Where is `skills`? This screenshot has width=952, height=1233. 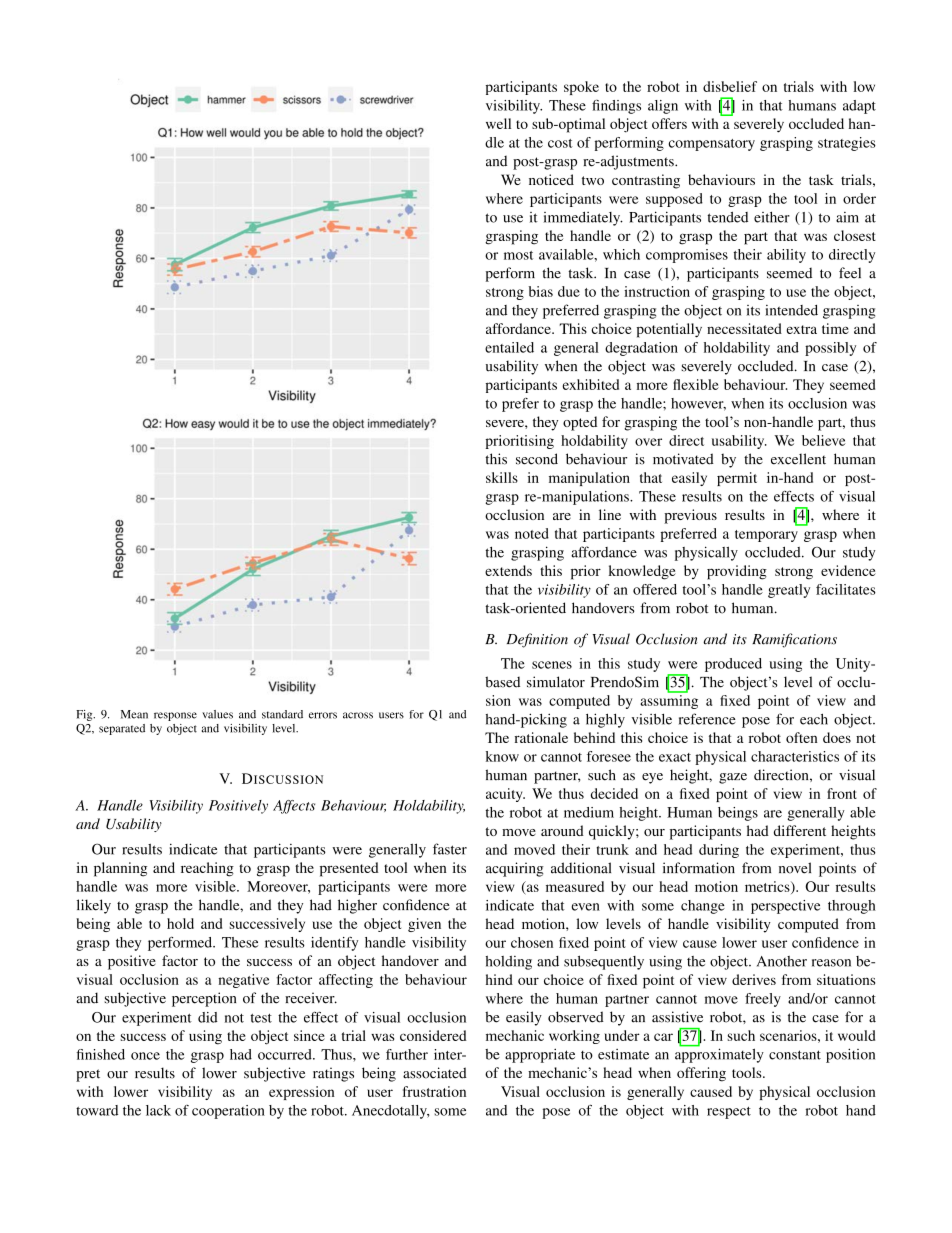 skills is located at coordinates (502, 477).
